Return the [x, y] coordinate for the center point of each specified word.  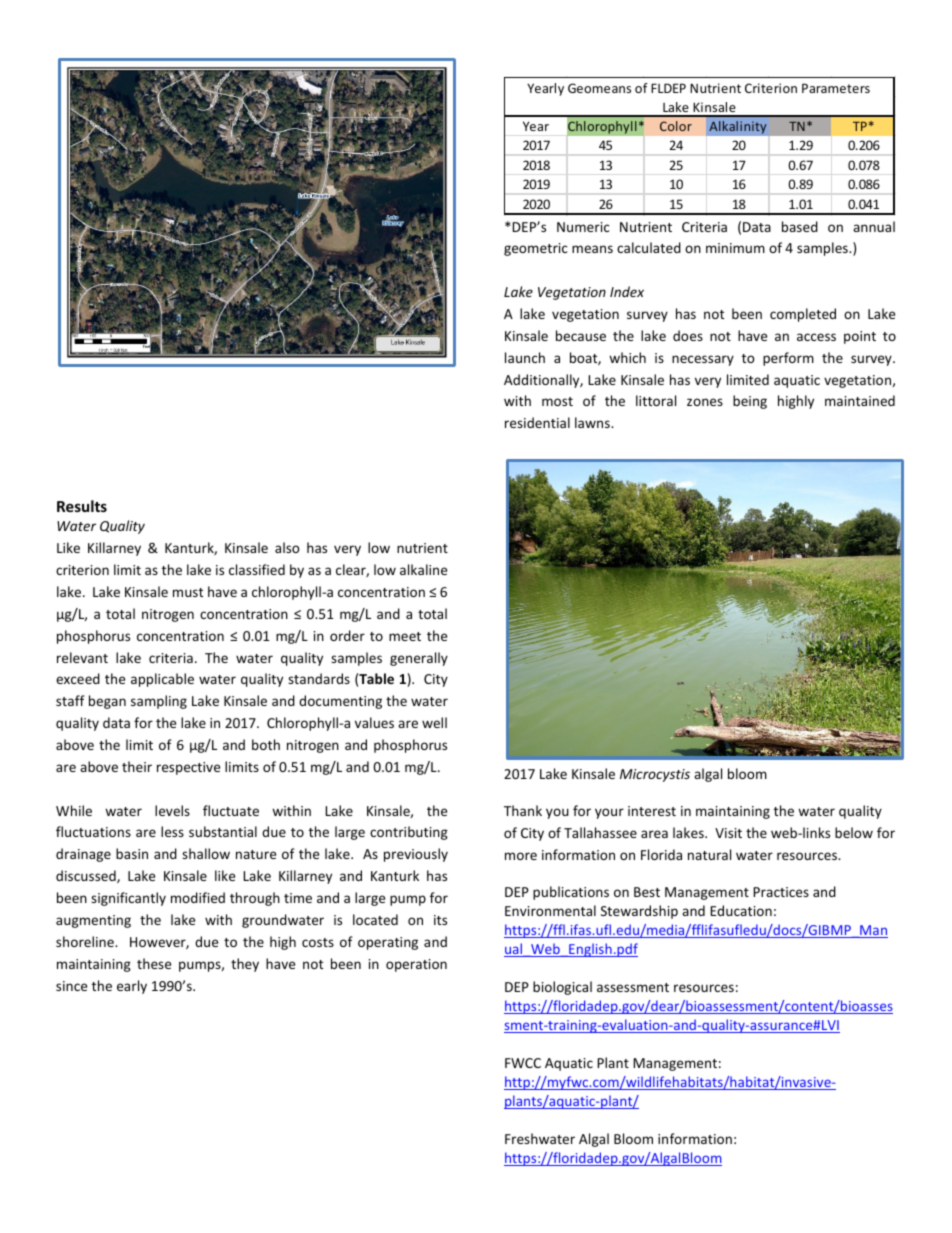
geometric [536, 249]
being [750, 402]
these [154, 963]
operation [416, 965]
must [188, 592]
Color [676, 126]
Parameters [836, 88]
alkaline [423, 569]
